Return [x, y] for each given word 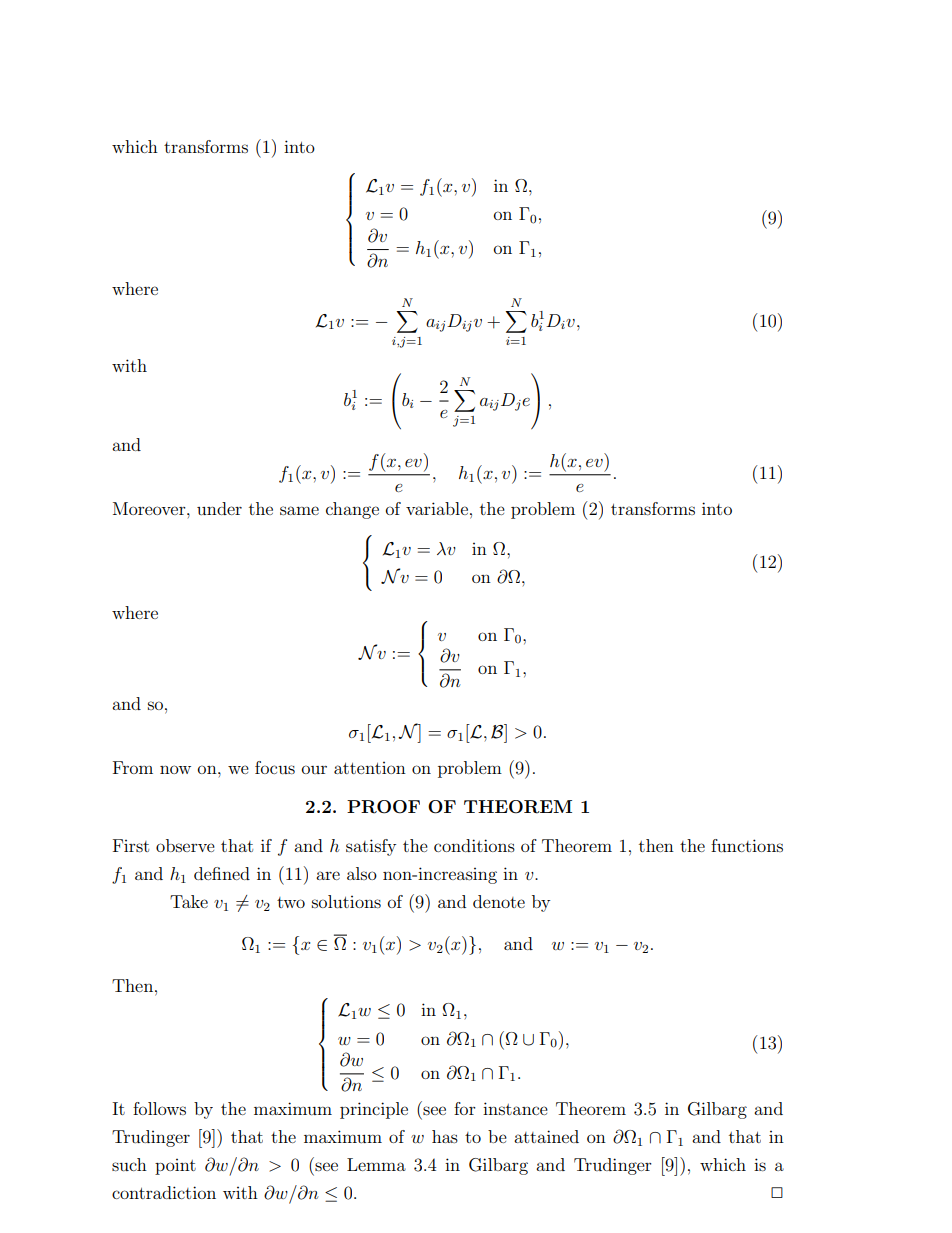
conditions [474, 845]
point [175, 1167]
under [219, 508]
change [352, 510]
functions [747, 845]
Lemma [376, 1164]
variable [437, 508]
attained [546, 1136]
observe [185, 845]
